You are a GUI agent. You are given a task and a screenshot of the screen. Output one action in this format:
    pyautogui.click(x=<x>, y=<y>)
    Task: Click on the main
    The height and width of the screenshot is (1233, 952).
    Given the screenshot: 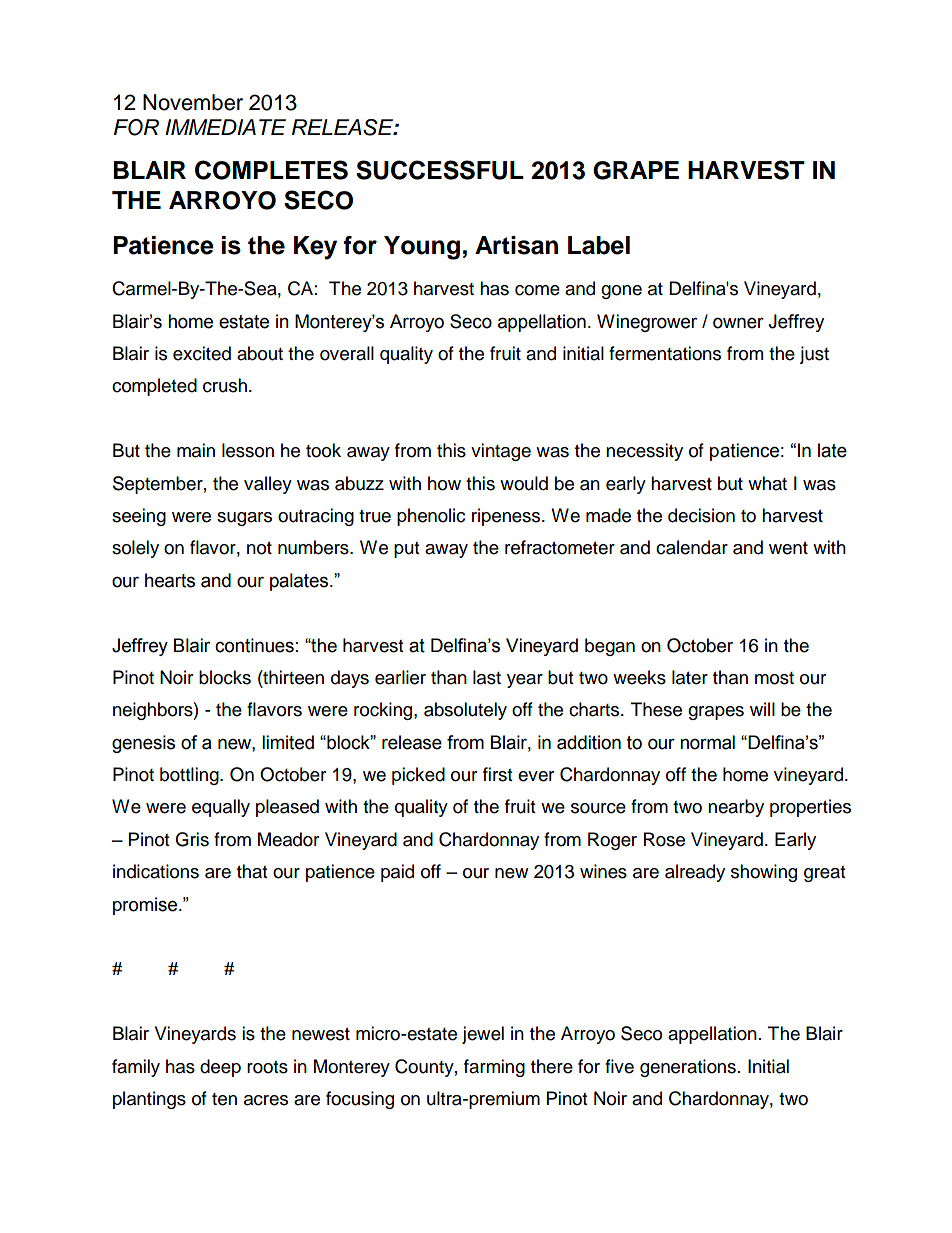 What is the action you would take?
    pyautogui.click(x=196, y=450)
